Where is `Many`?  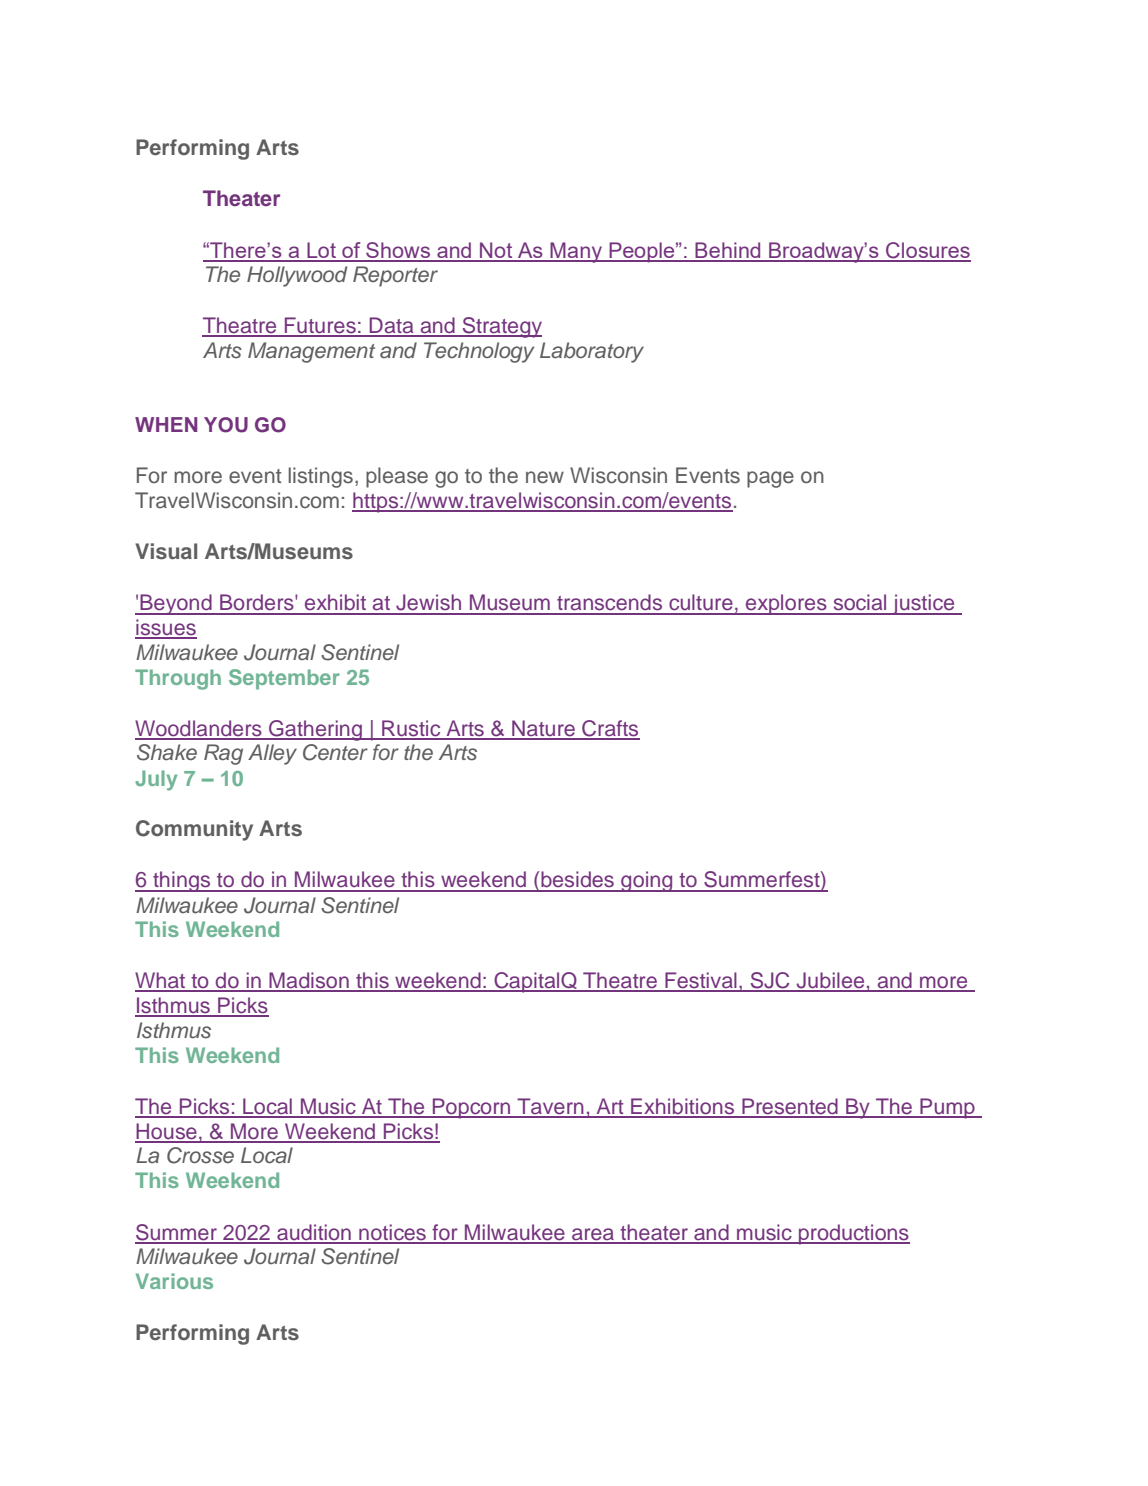 Many is located at coordinates (576, 252).
